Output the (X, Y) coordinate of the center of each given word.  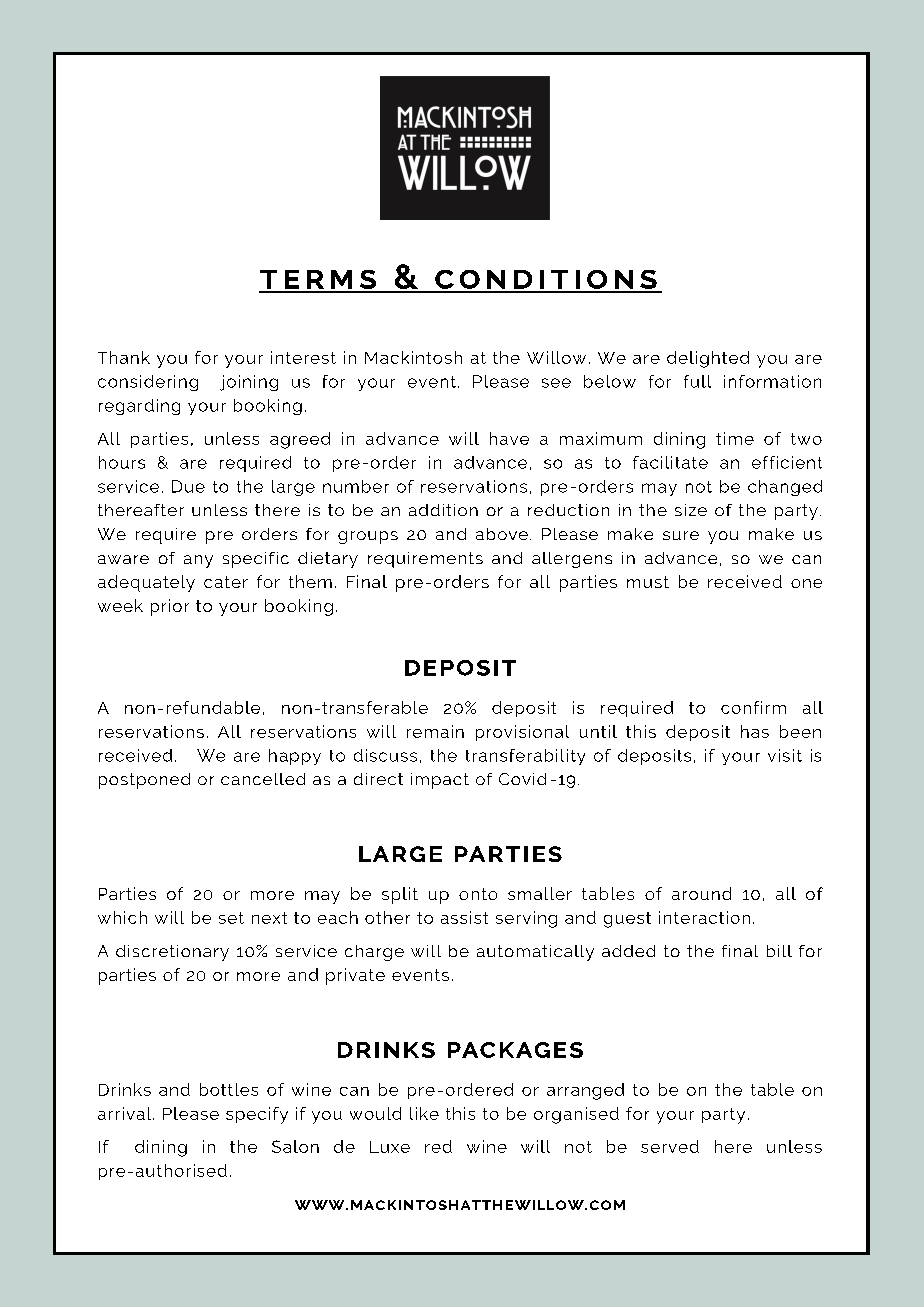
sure (681, 535)
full (697, 381)
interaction (704, 917)
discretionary (172, 953)
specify (257, 1115)
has (755, 731)
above (502, 534)
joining (249, 383)
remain (435, 731)
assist (464, 917)
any (198, 561)
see (556, 383)
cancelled (263, 779)
